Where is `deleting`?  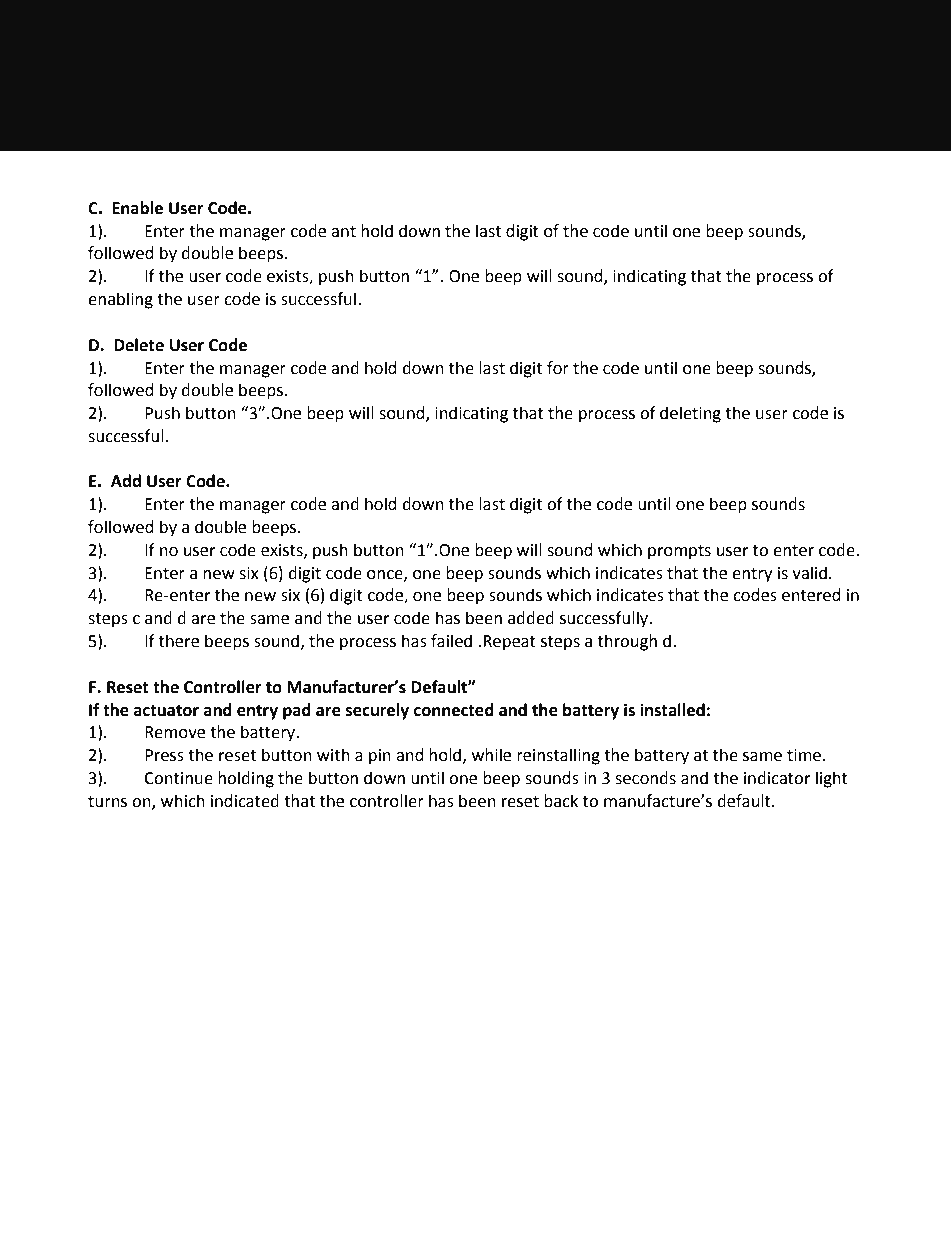 deleting is located at coordinates (690, 414).
